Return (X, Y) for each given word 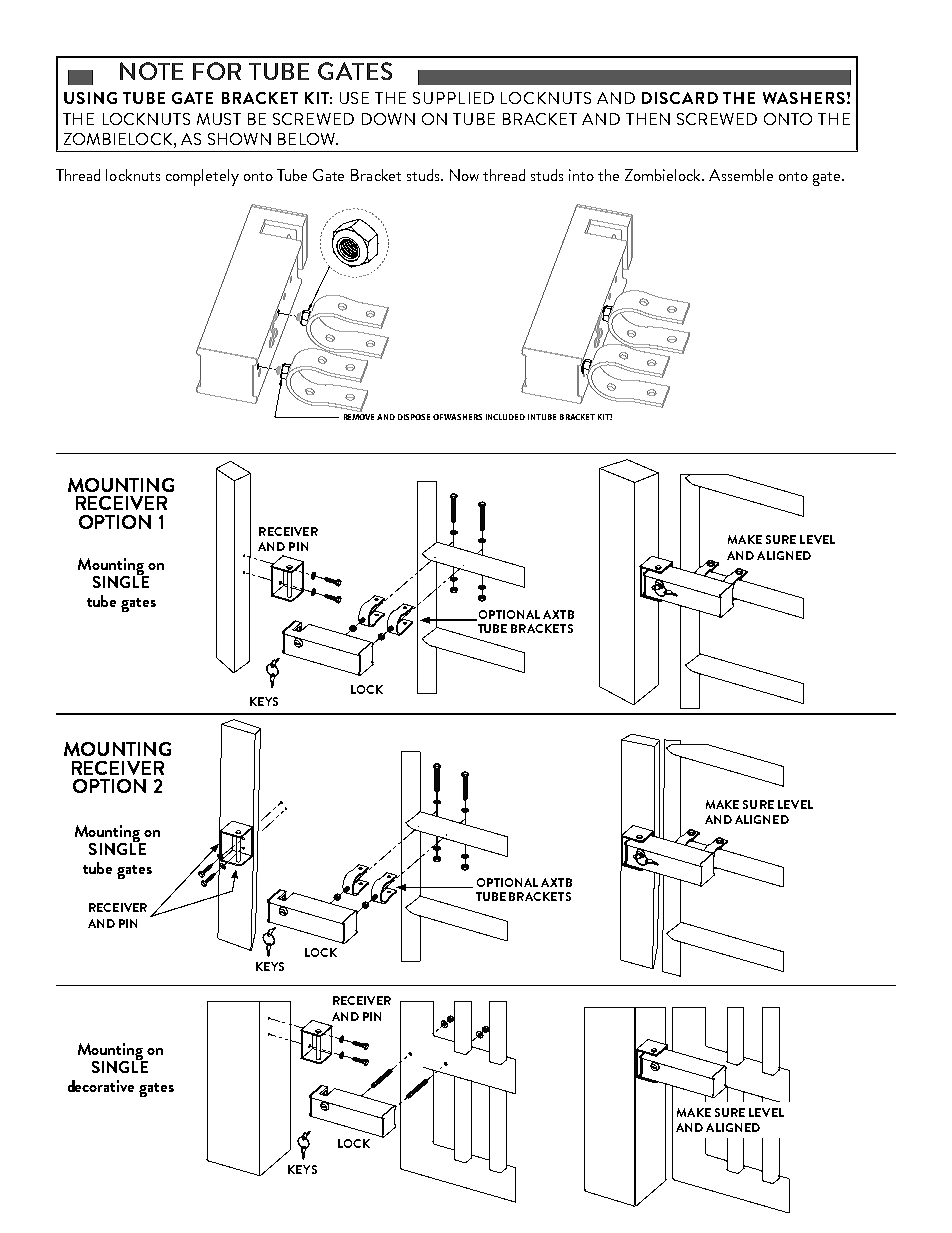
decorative (101, 1086)
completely (202, 177)
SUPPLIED (453, 98)
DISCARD (680, 98)
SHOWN (239, 139)
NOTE (151, 71)
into (581, 175)
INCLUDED (505, 417)
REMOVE (359, 417)
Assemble (741, 175)
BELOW (307, 139)
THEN (648, 119)
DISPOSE (414, 417)
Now (464, 175)
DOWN (388, 119)
